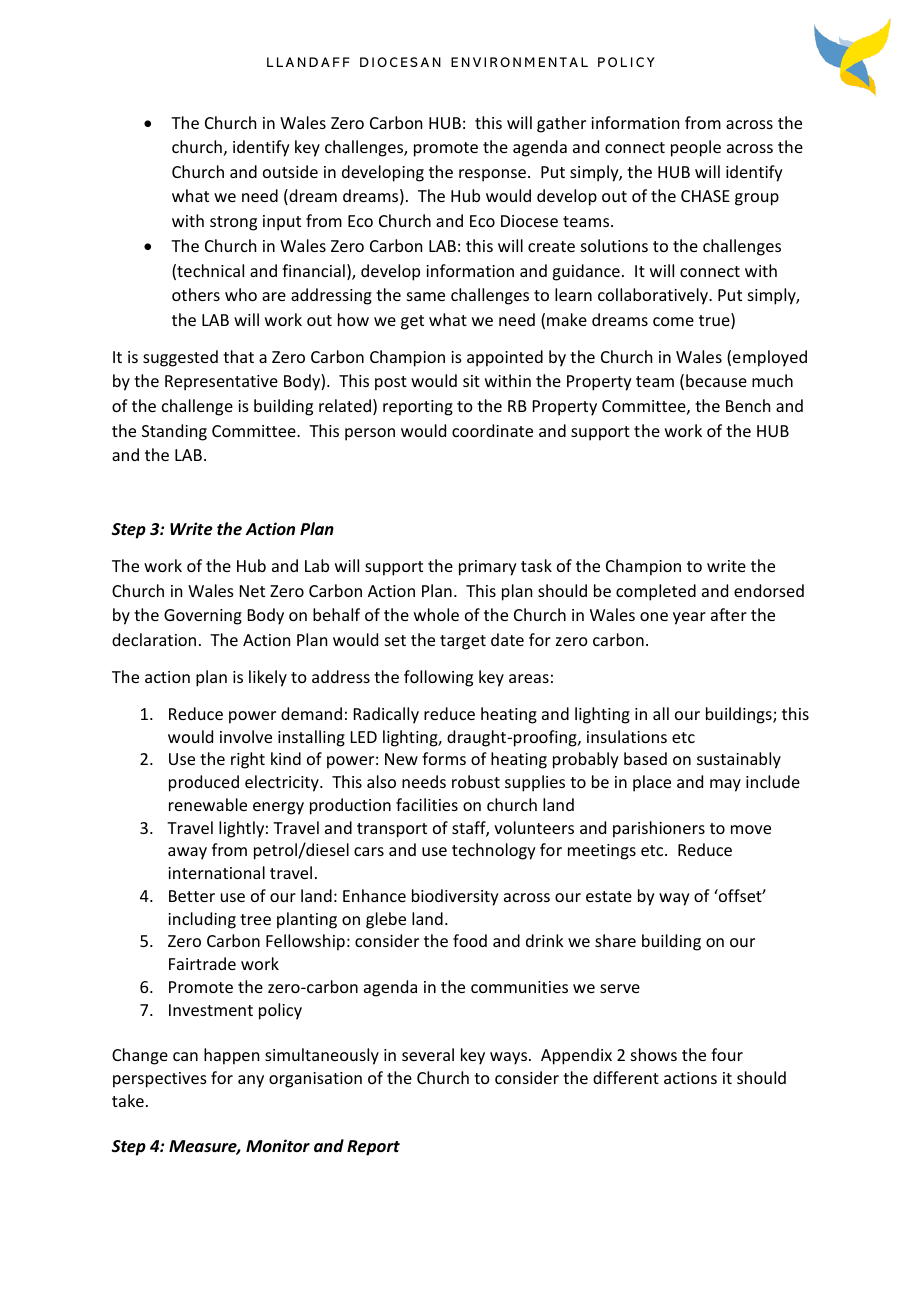 The width and height of the screenshot is (924, 1308). Describe the element at coordinates (246, 736) in the screenshot. I see `involve` at that location.
